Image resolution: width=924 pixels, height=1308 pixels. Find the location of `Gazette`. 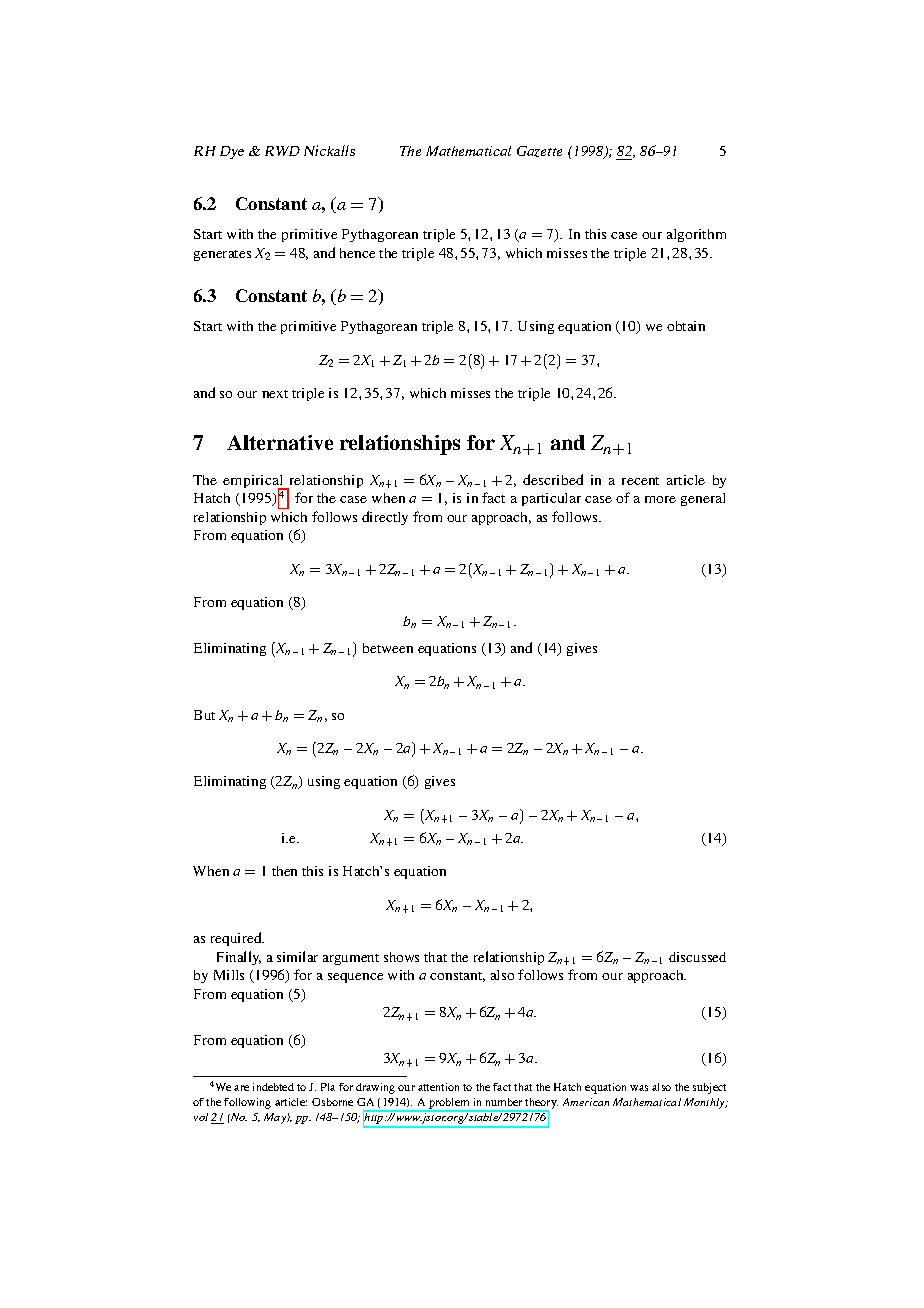

Gazette is located at coordinates (539, 151).
